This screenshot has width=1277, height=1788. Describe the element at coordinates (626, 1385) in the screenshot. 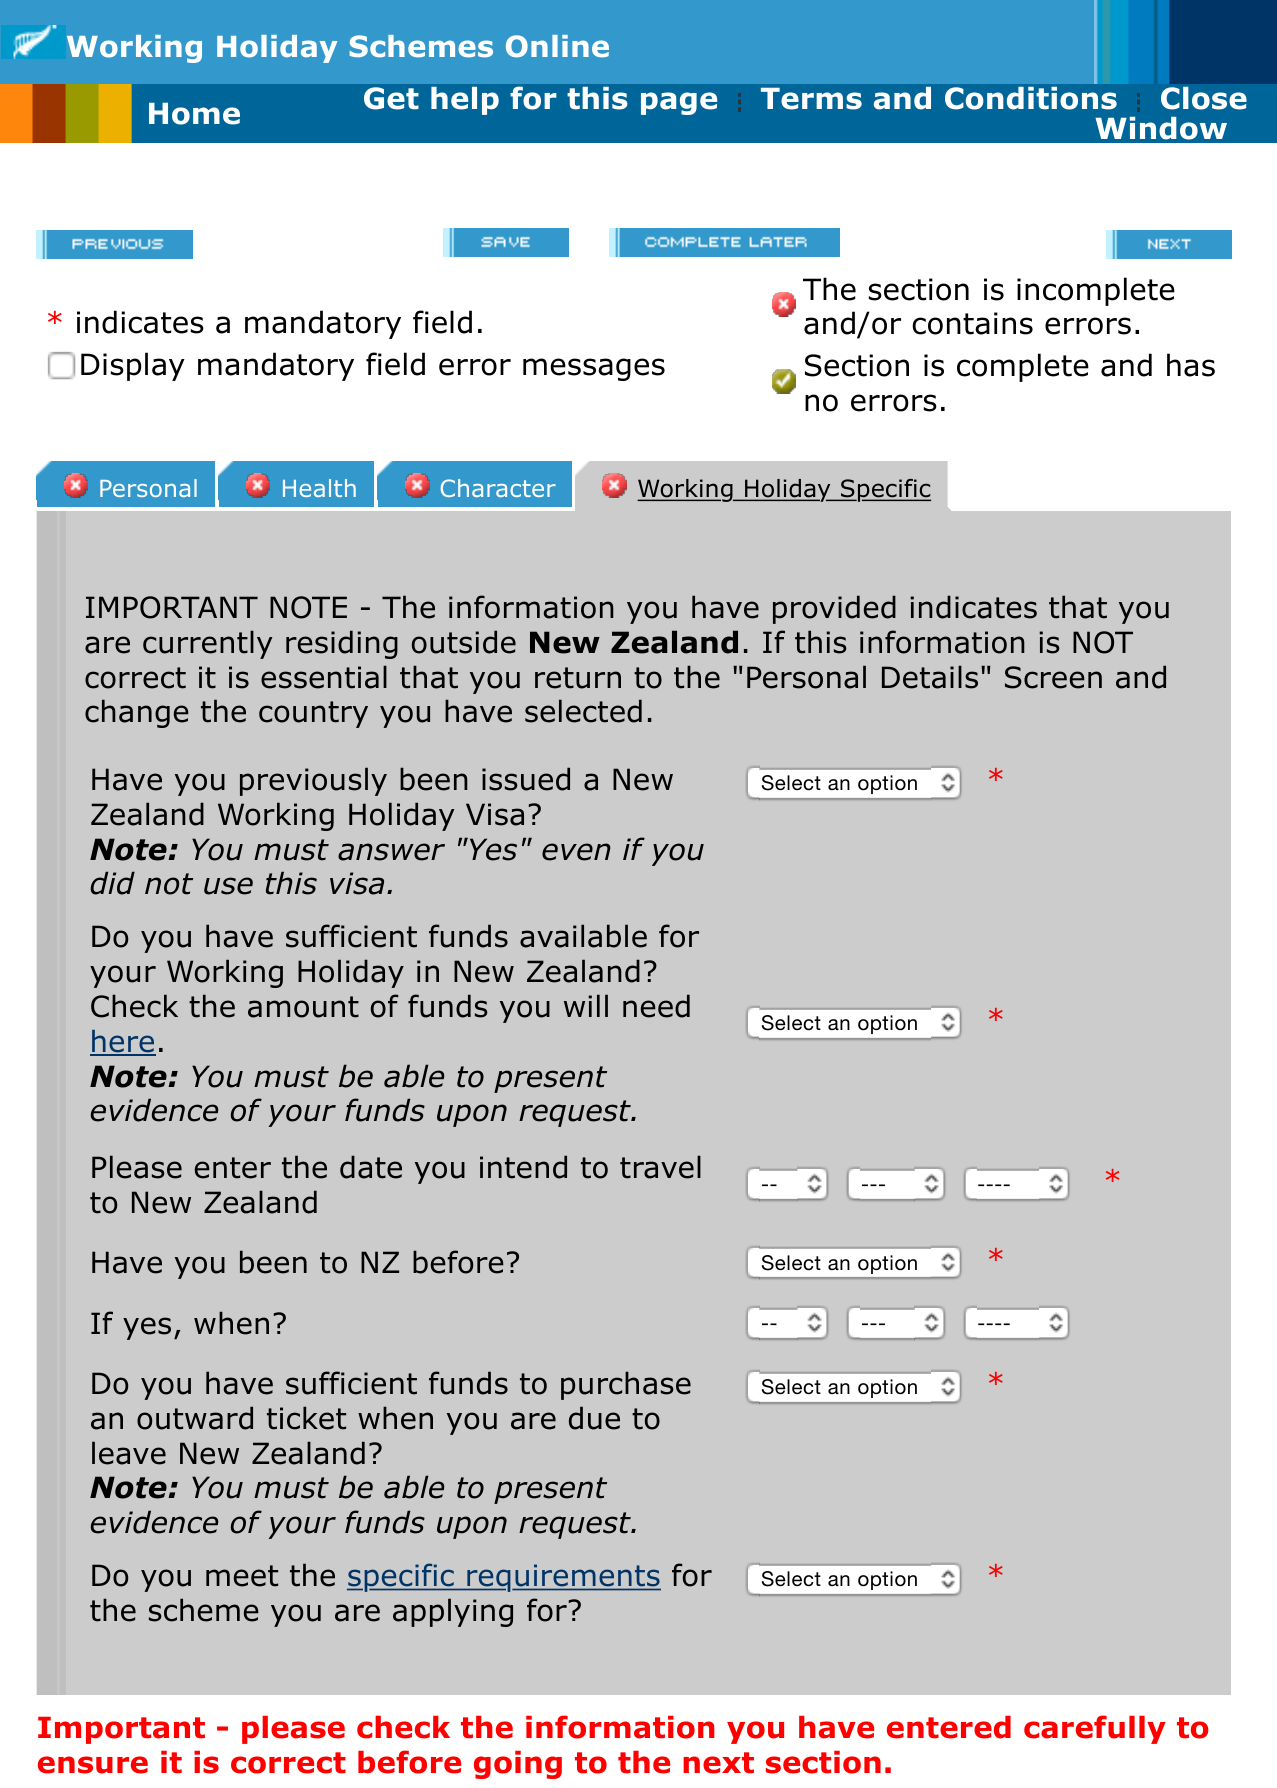

I see `purchase` at that location.
